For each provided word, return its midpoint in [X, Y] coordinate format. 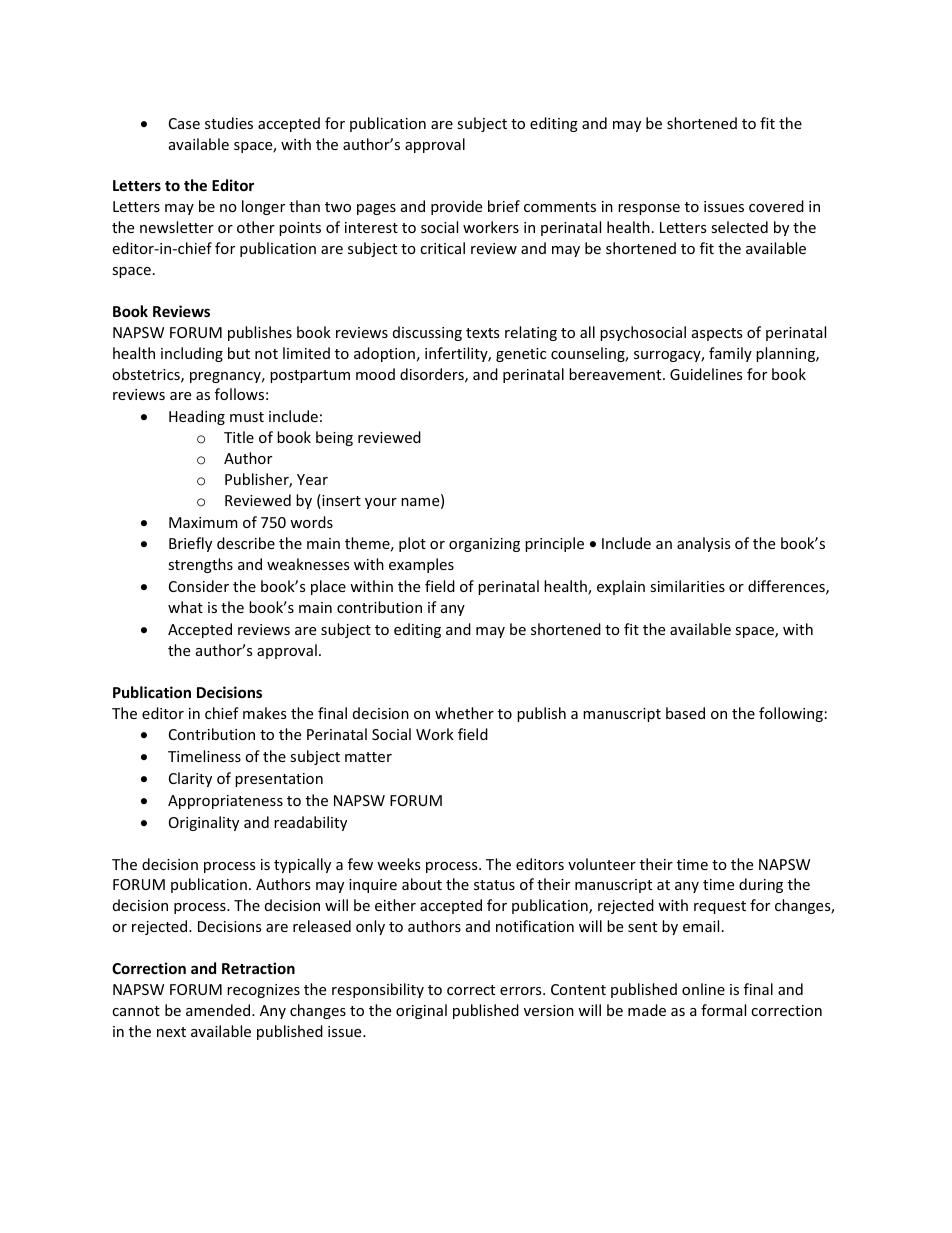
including [192, 354]
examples [421, 565]
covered [776, 206]
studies [229, 123]
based [685, 713]
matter [368, 757]
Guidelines [706, 374]
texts [482, 333]
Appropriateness [225, 802]
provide [456, 207]
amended [219, 1010]
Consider [199, 586]
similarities [687, 586]
